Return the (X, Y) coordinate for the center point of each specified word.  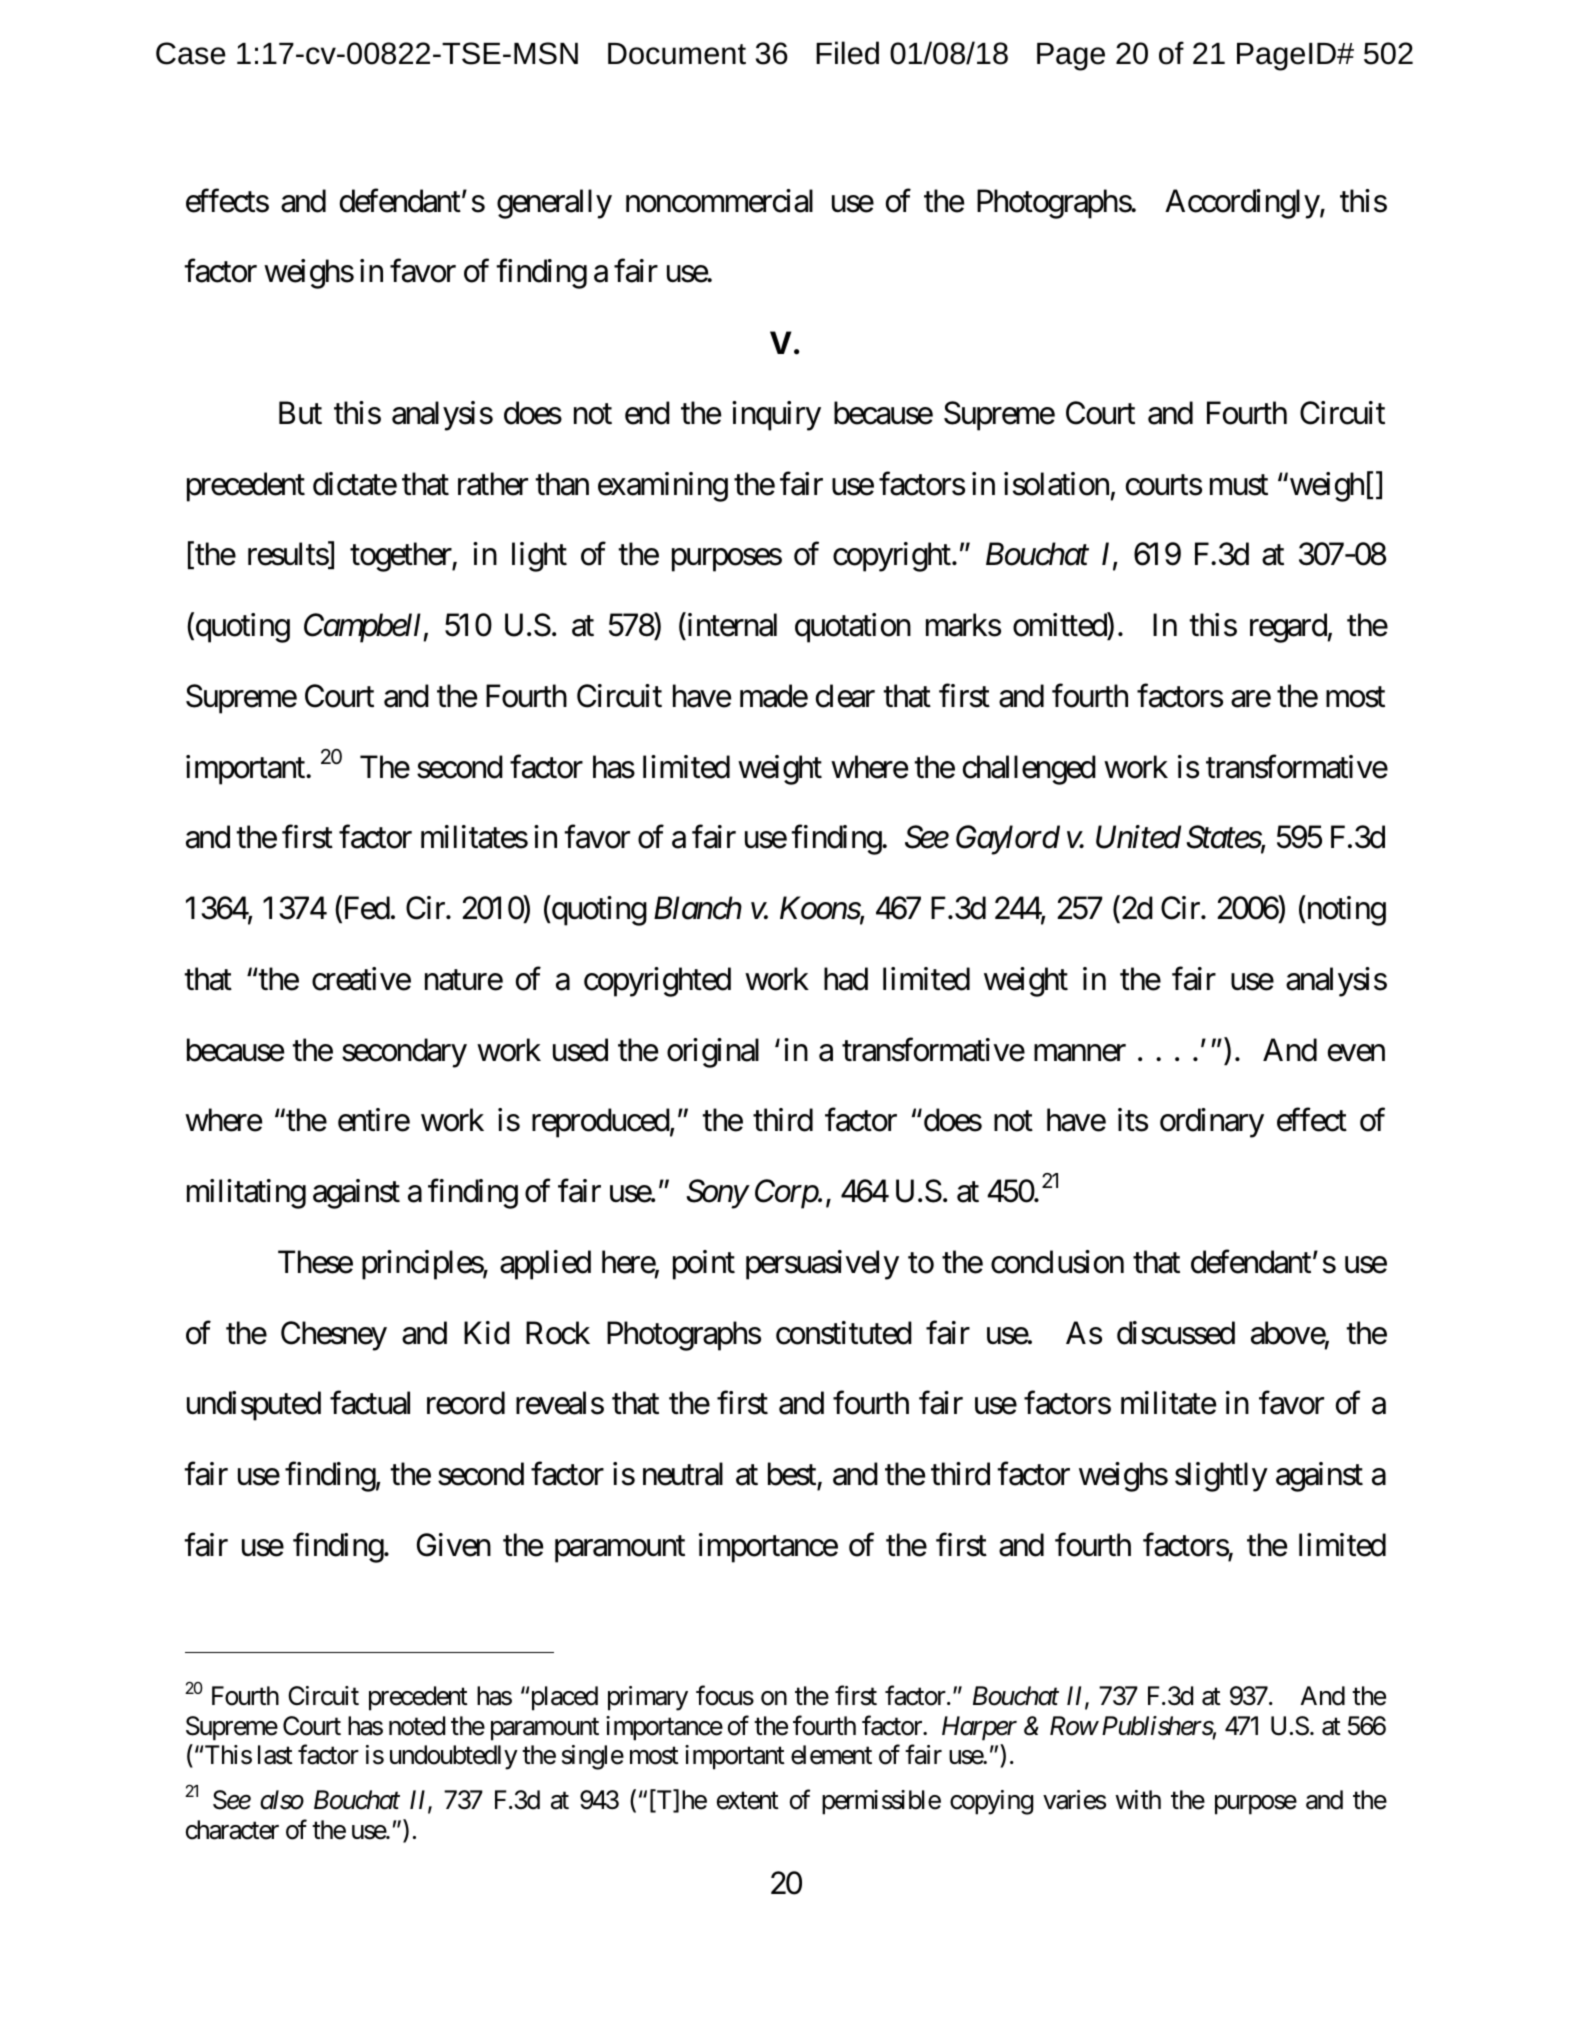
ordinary (1212, 1123)
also (282, 1800)
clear (845, 696)
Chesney (334, 1336)
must (1239, 485)
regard (1289, 628)
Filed (847, 53)
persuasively (822, 1265)
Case (191, 53)
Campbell (364, 628)
